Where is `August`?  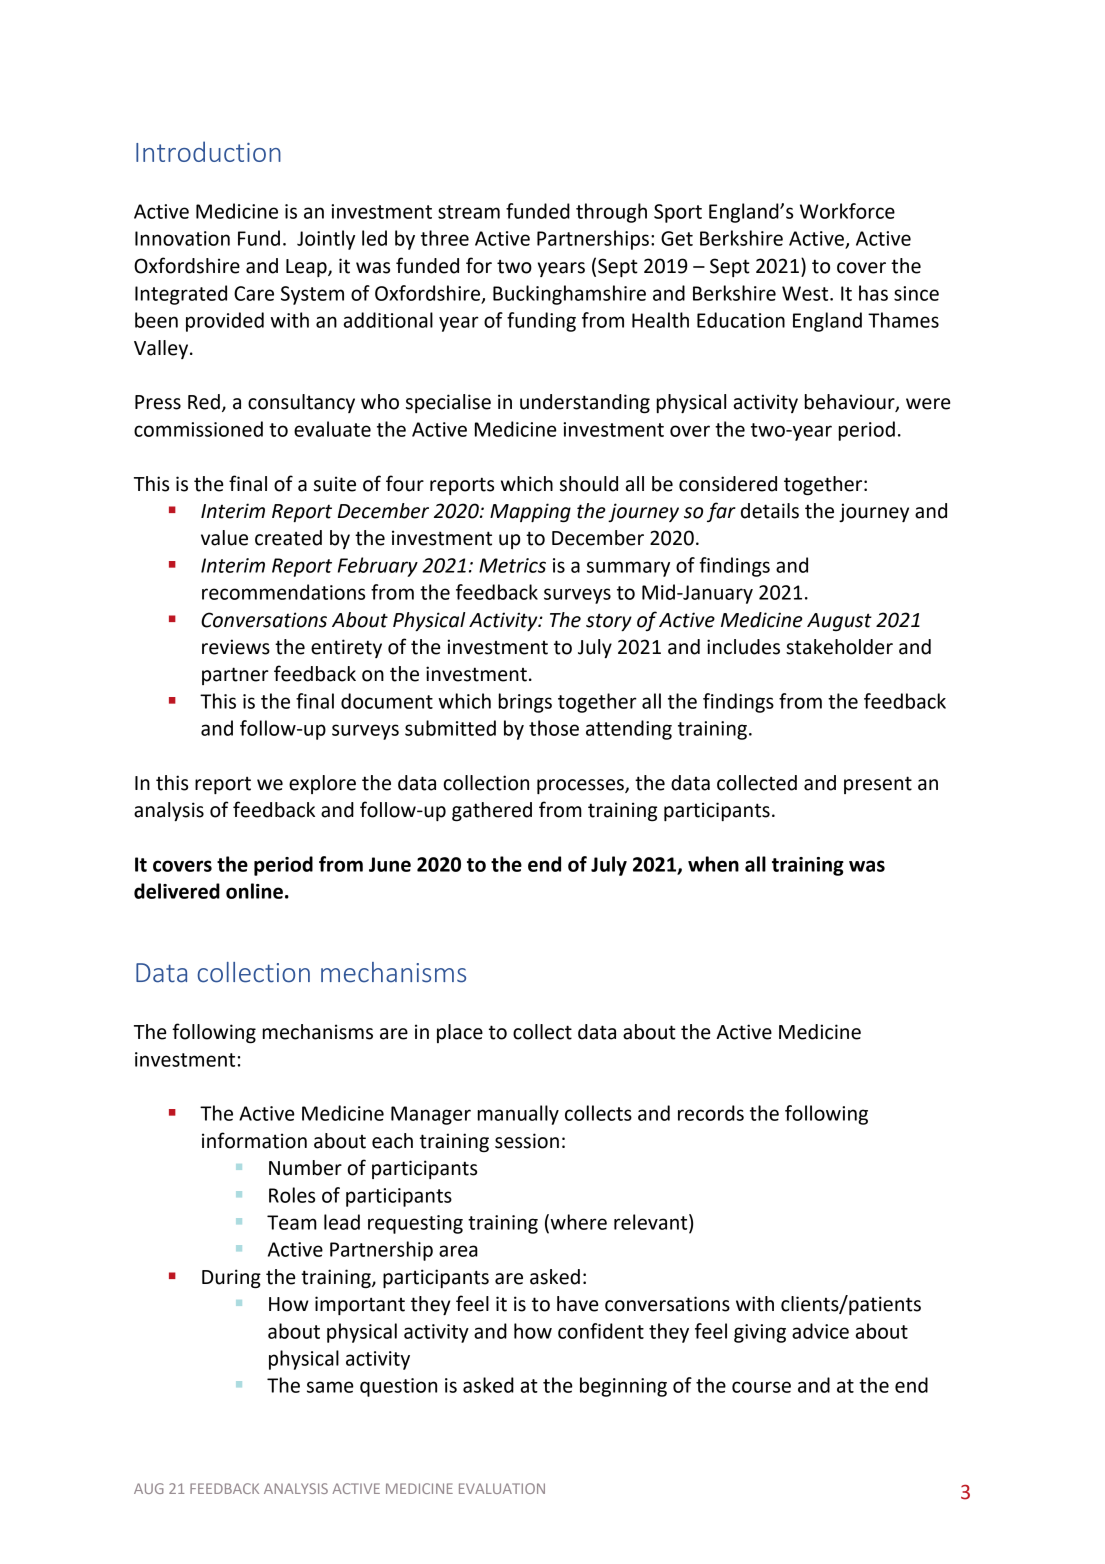
August is located at coordinates (839, 622).
